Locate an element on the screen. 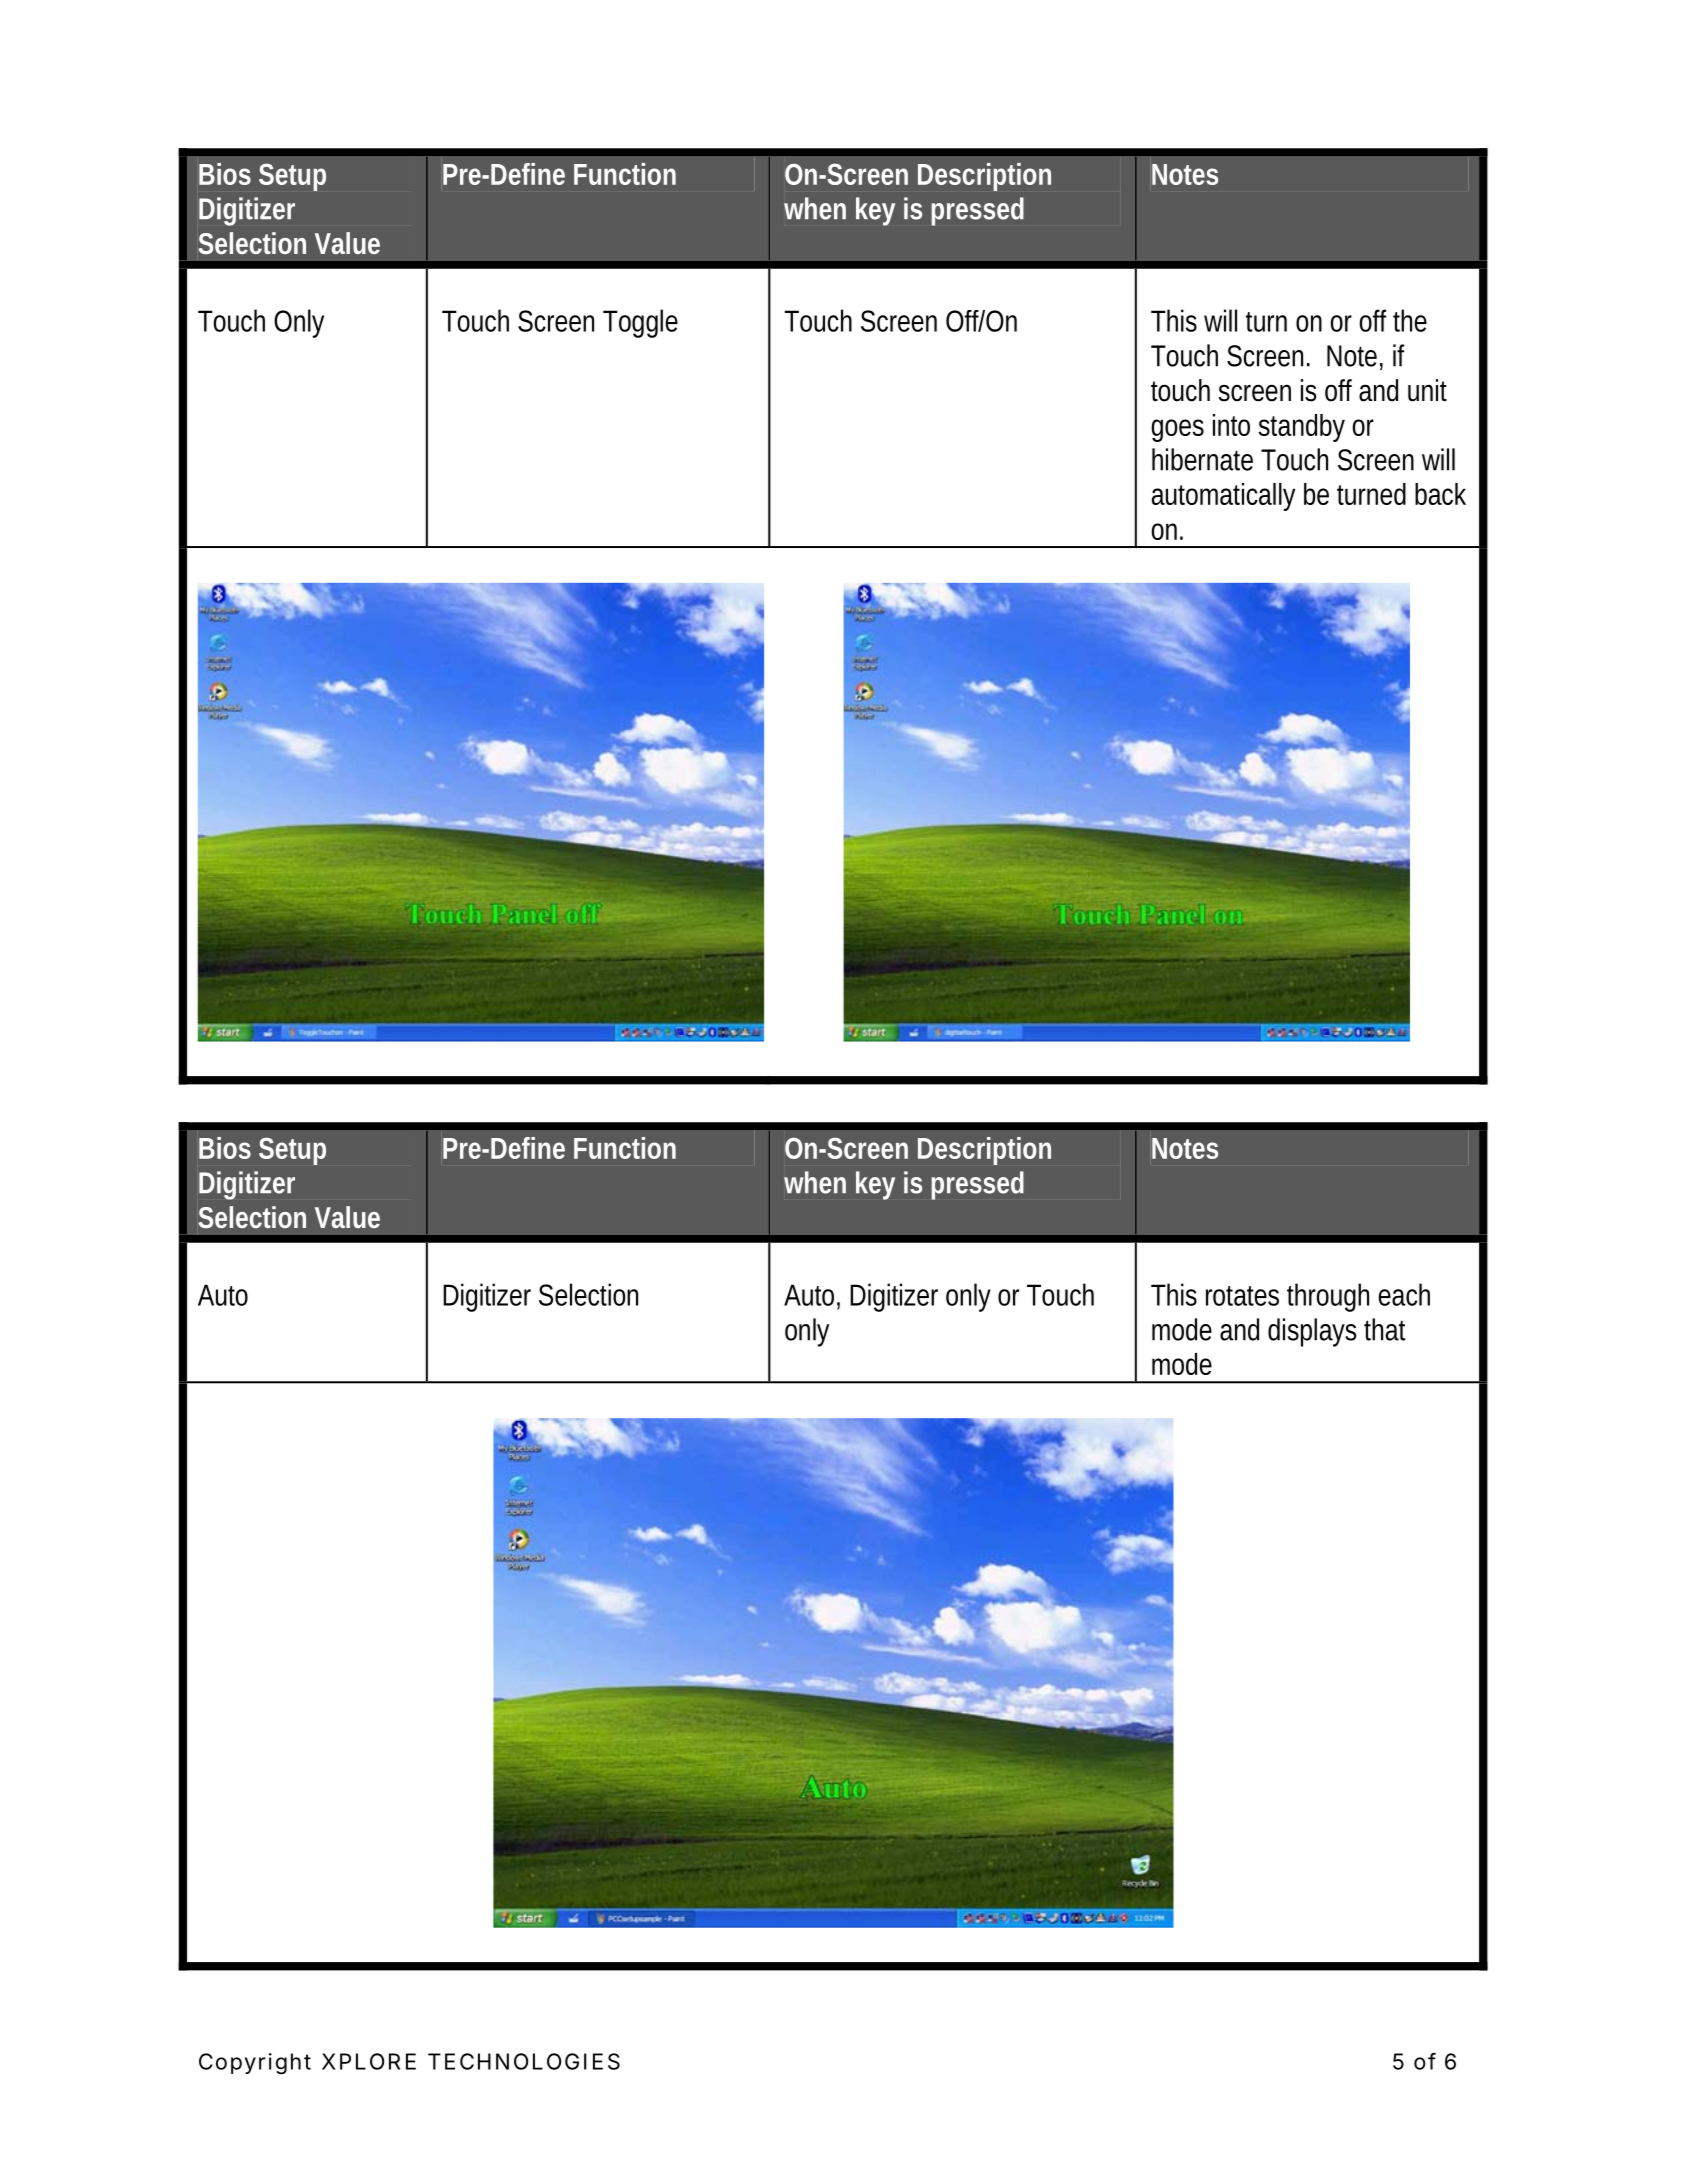 This screenshot has height=2175, width=1681. into is located at coordinates (1231, 425).
